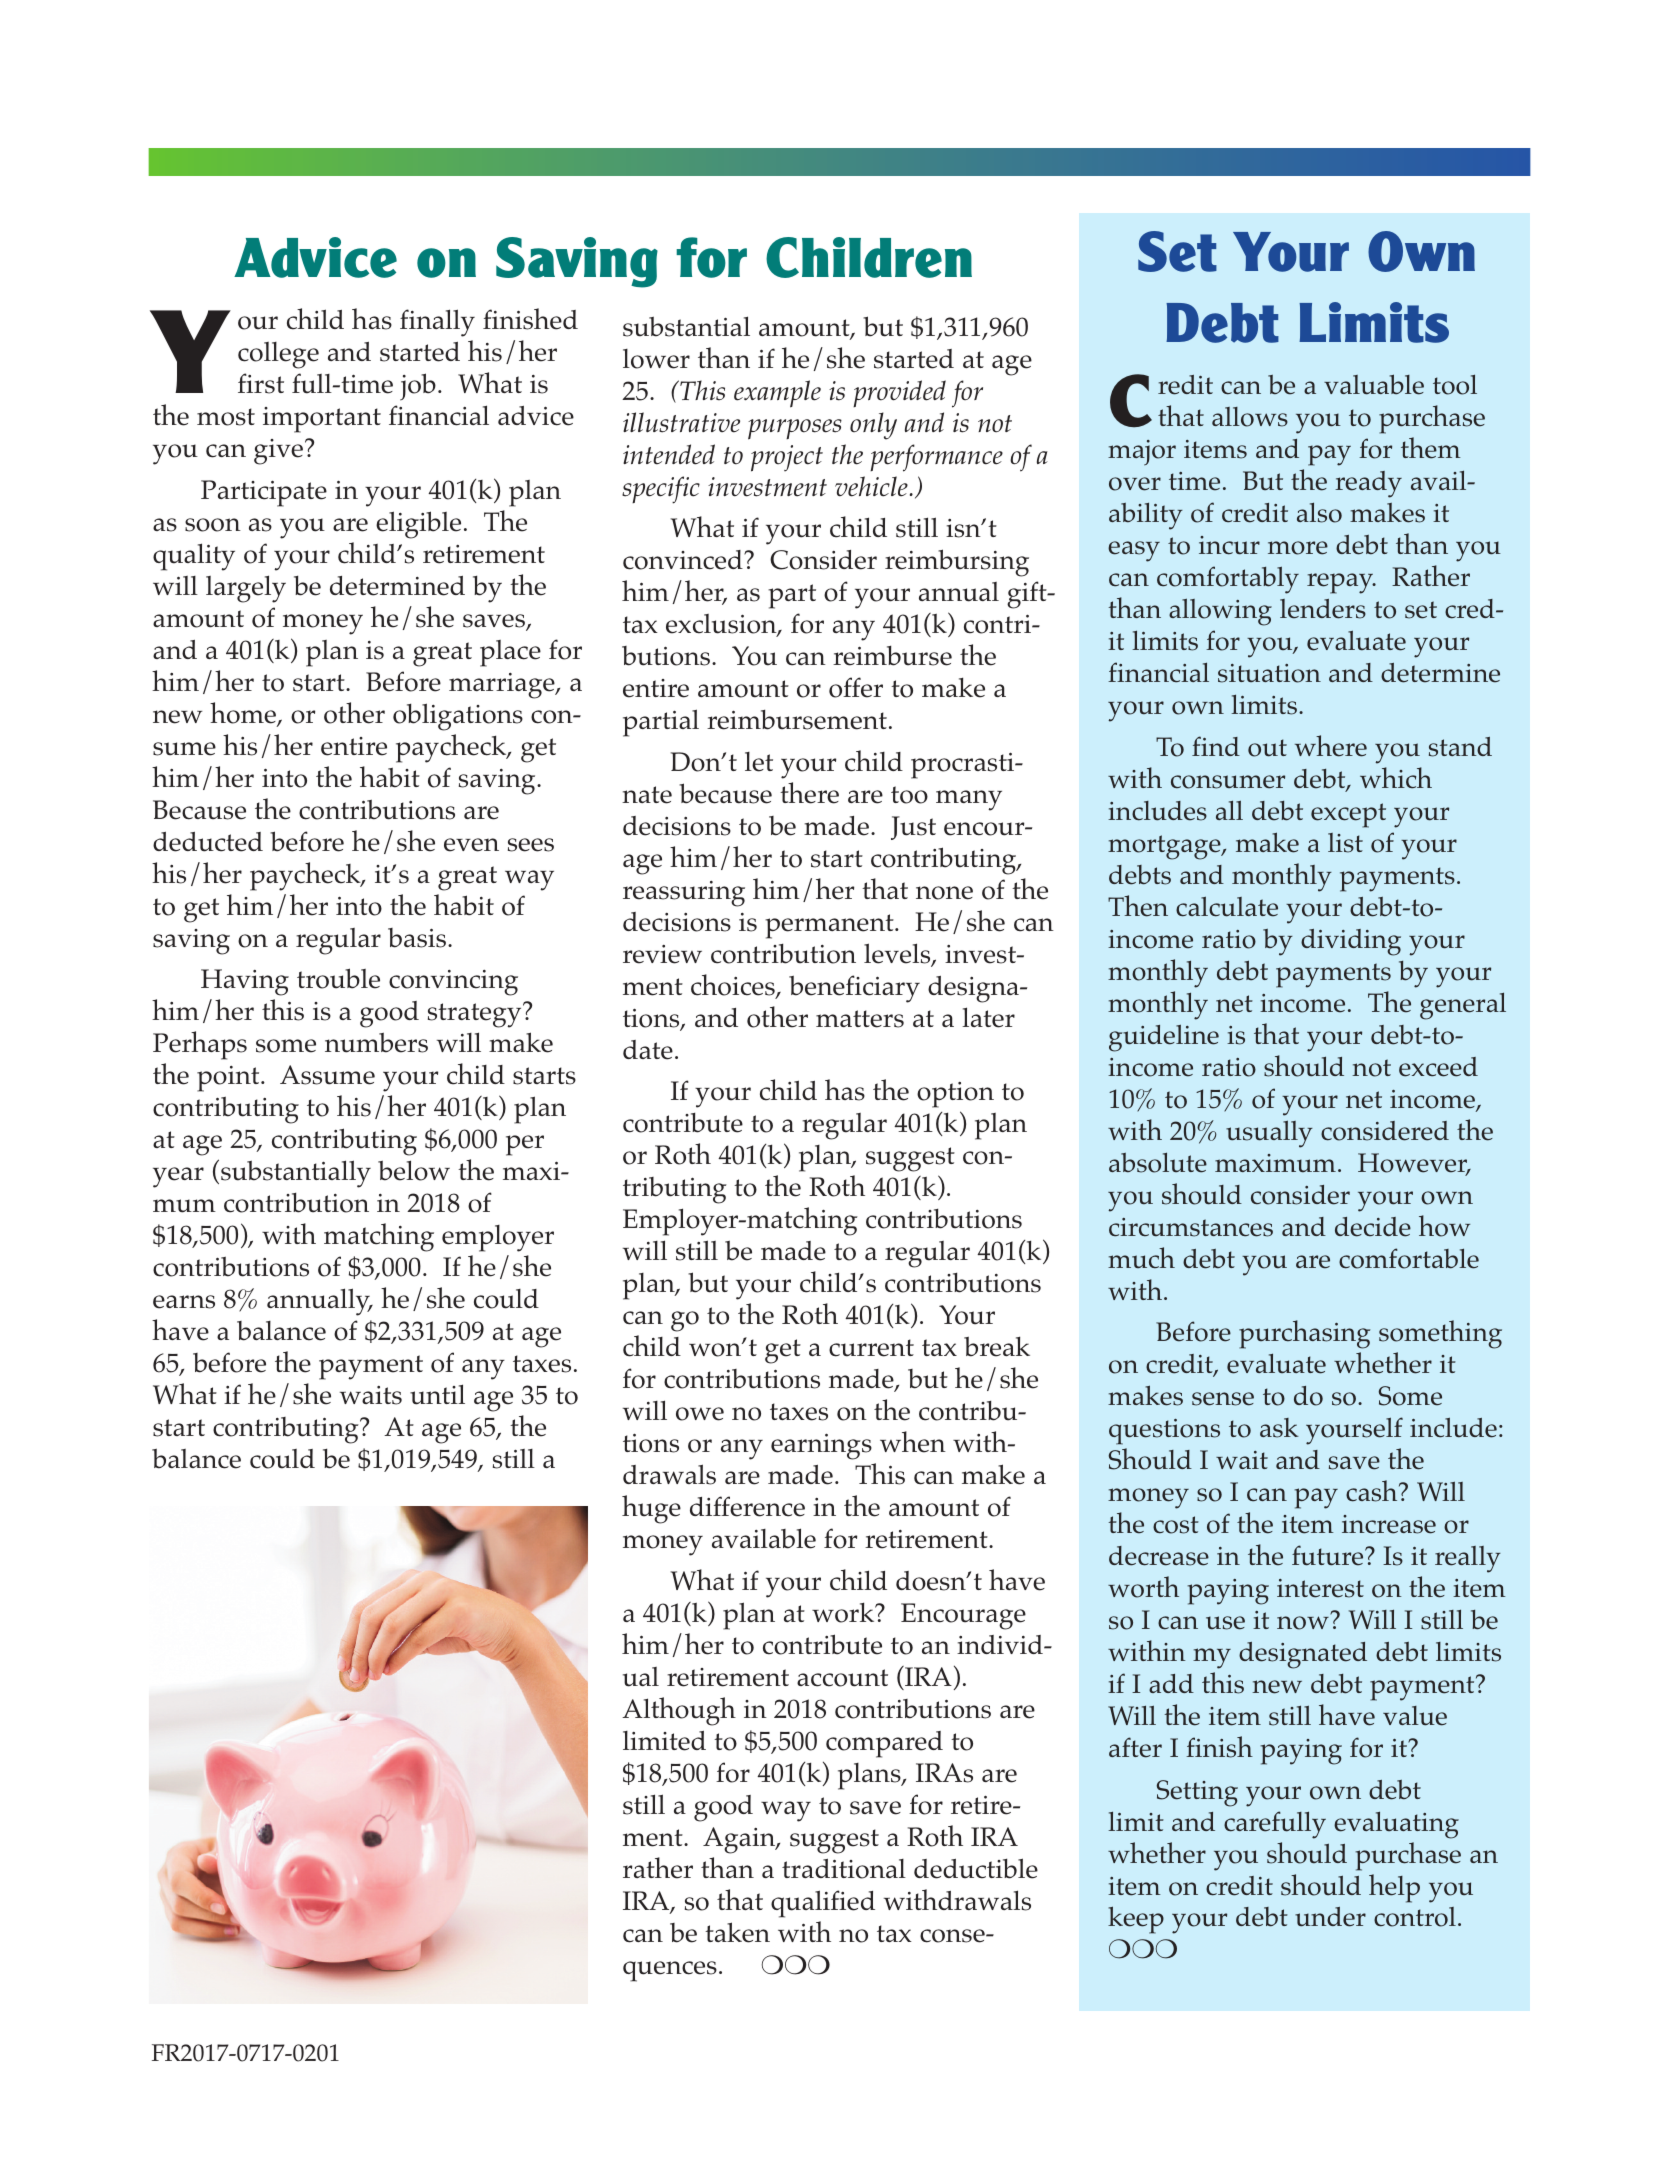 This page has height=2159, width=1679. I want to click on college, so click(278, 355).
